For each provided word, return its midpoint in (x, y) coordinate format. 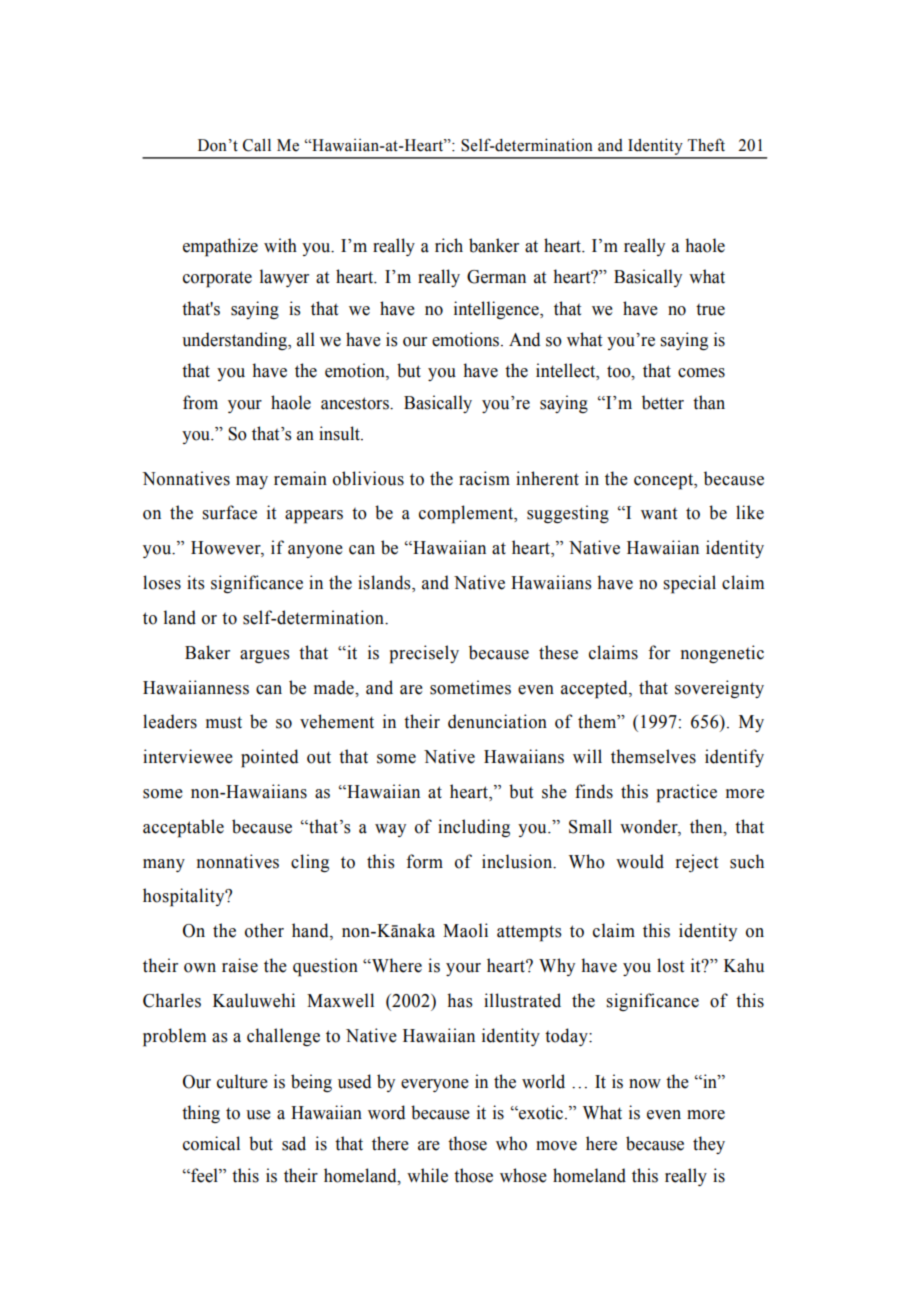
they (709, 1145)
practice (687, 793)
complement (467, 514)
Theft (706, 145)
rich (449, 245)
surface (229, 512)
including (474, 828)
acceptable (183, 828)
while (427, 1175)
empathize (220, 247)
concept (665, 481)
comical (211, 1143)
